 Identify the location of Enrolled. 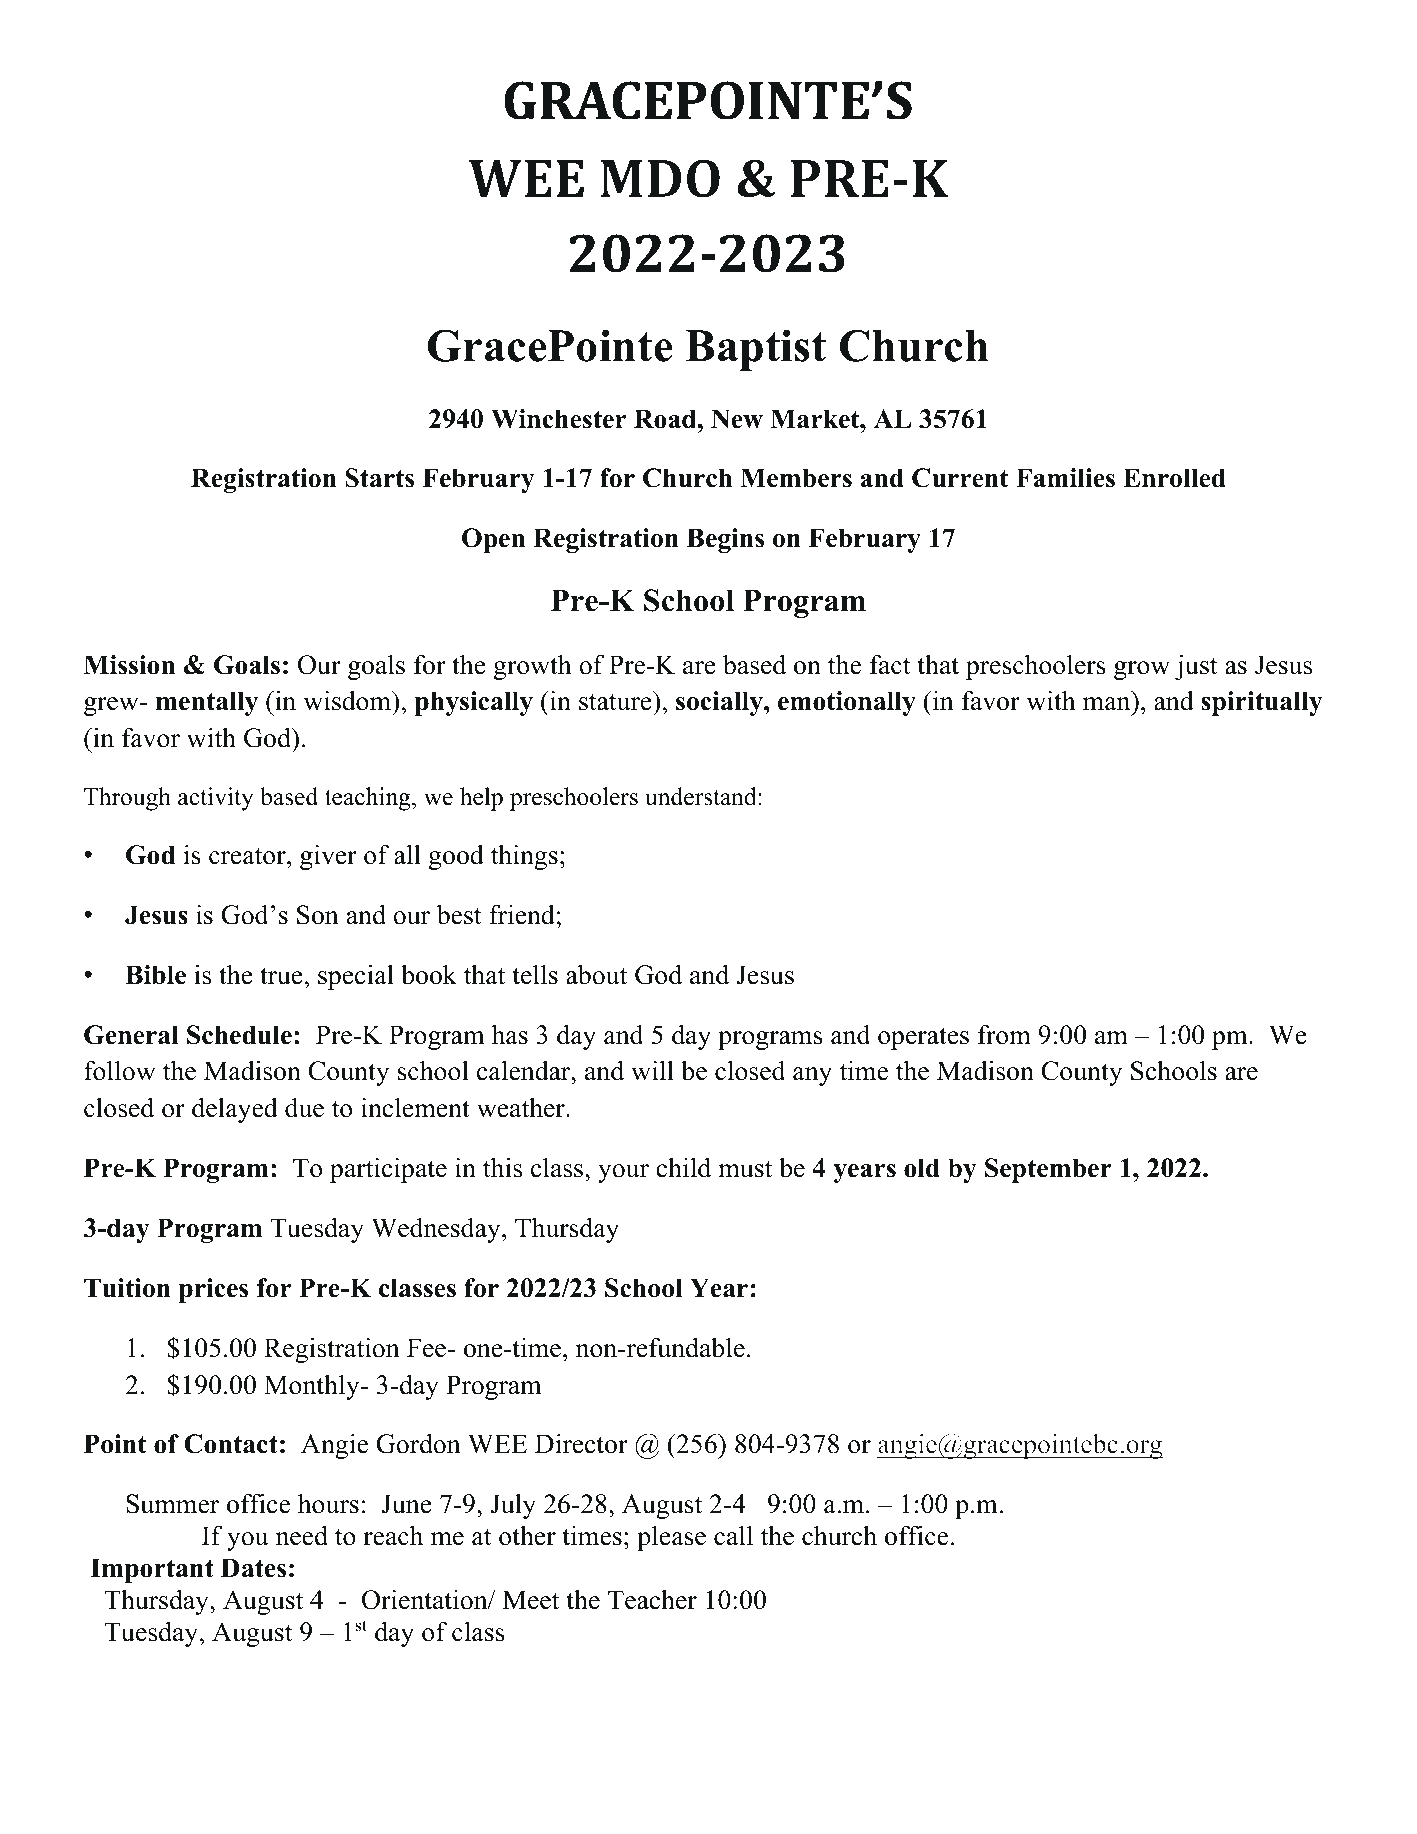
(1174, 478).
